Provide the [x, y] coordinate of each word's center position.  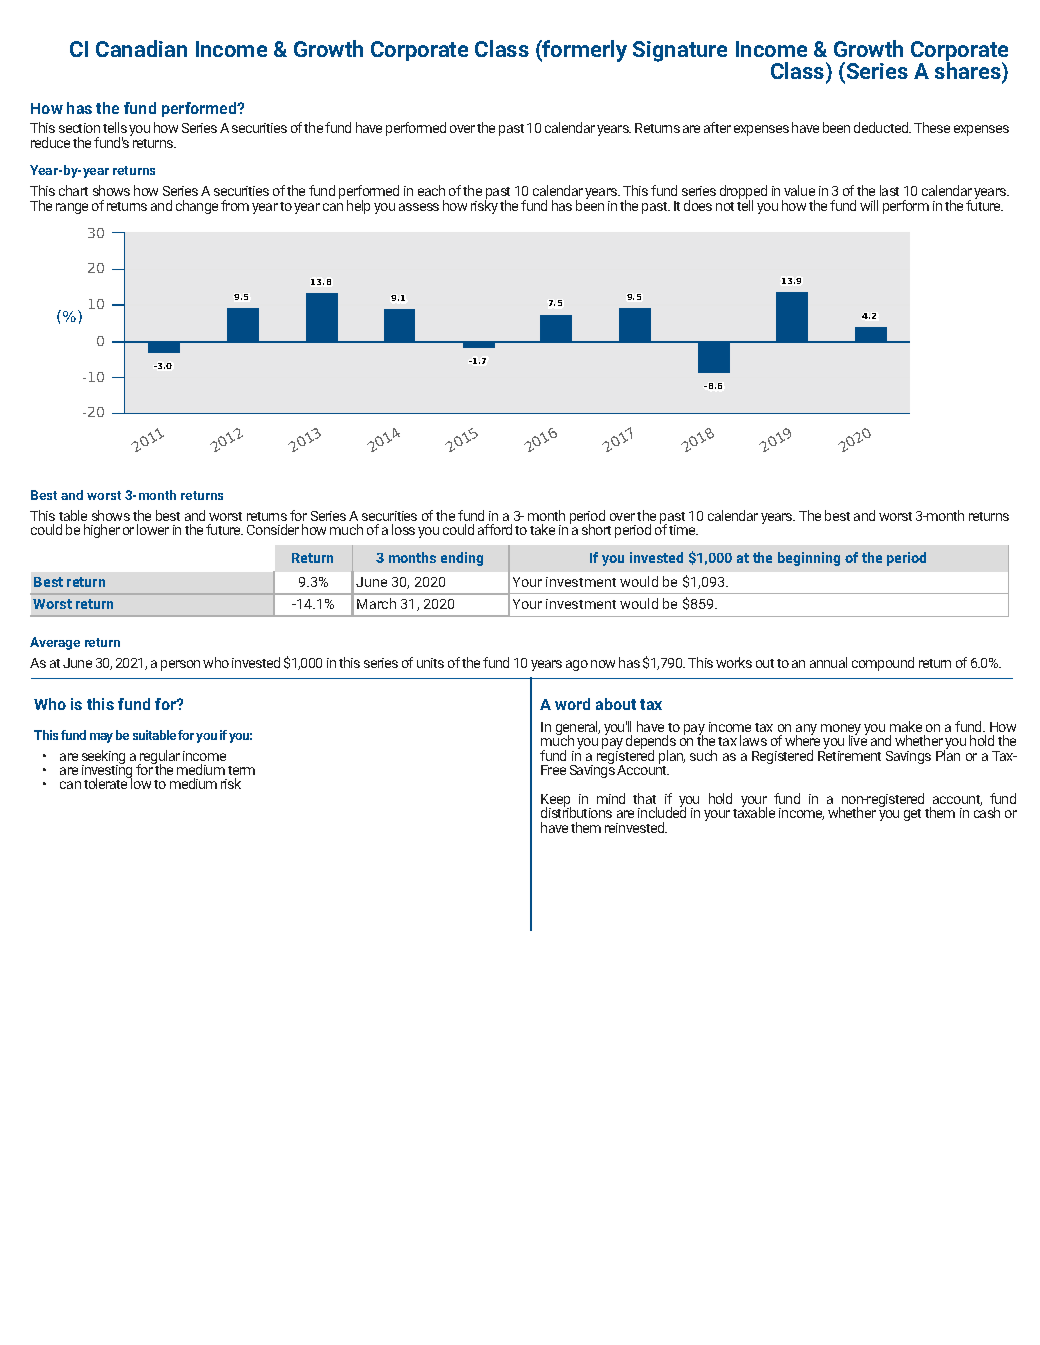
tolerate [107, 783]
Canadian [141, 48]
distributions [576, 812]
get [912, 815]
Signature [680, 51]
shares [969, 72]
